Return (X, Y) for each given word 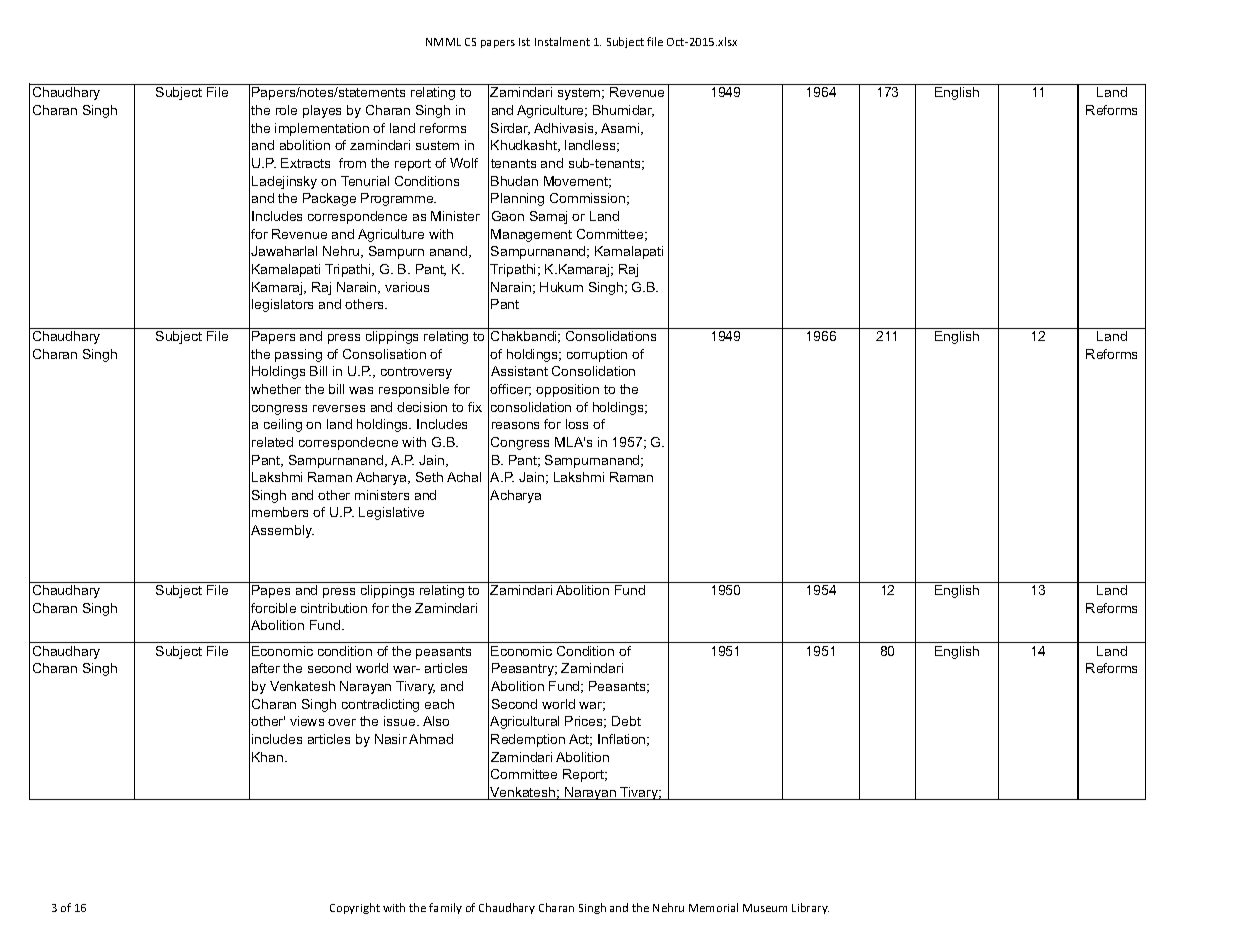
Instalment (562, 41)
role (286, 110)
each (439, 704)
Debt (626, 721)
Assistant (519, 371)
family (445, 908)
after (266, 668)
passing (298, 355)
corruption (597, 355)
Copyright (355, 908)
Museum (765, 908)
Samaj (548, 217)
